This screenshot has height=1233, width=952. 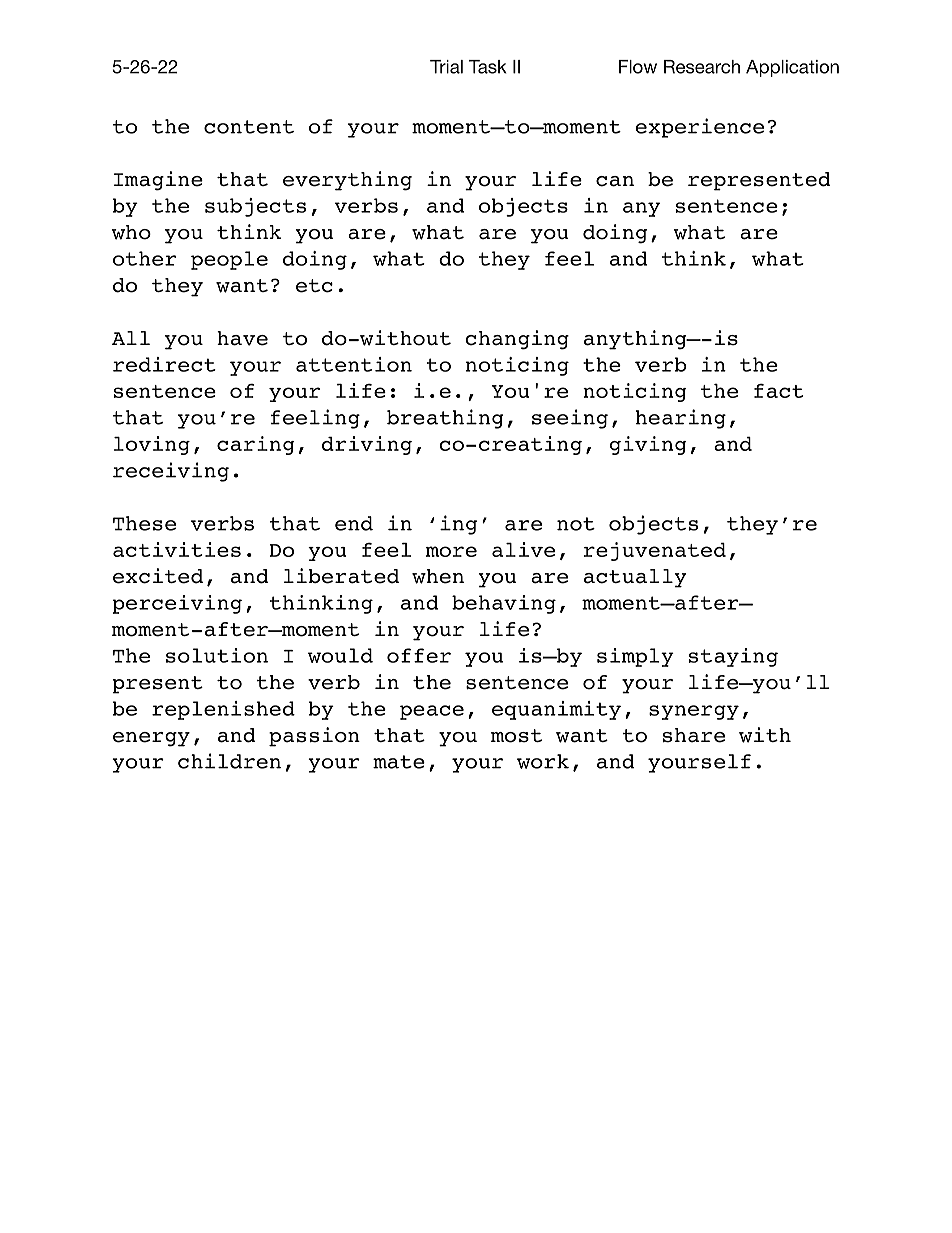 What do you see at coordinates (694, 735) in the screenshot?
I see `share` at bounding box center [694, 735].
